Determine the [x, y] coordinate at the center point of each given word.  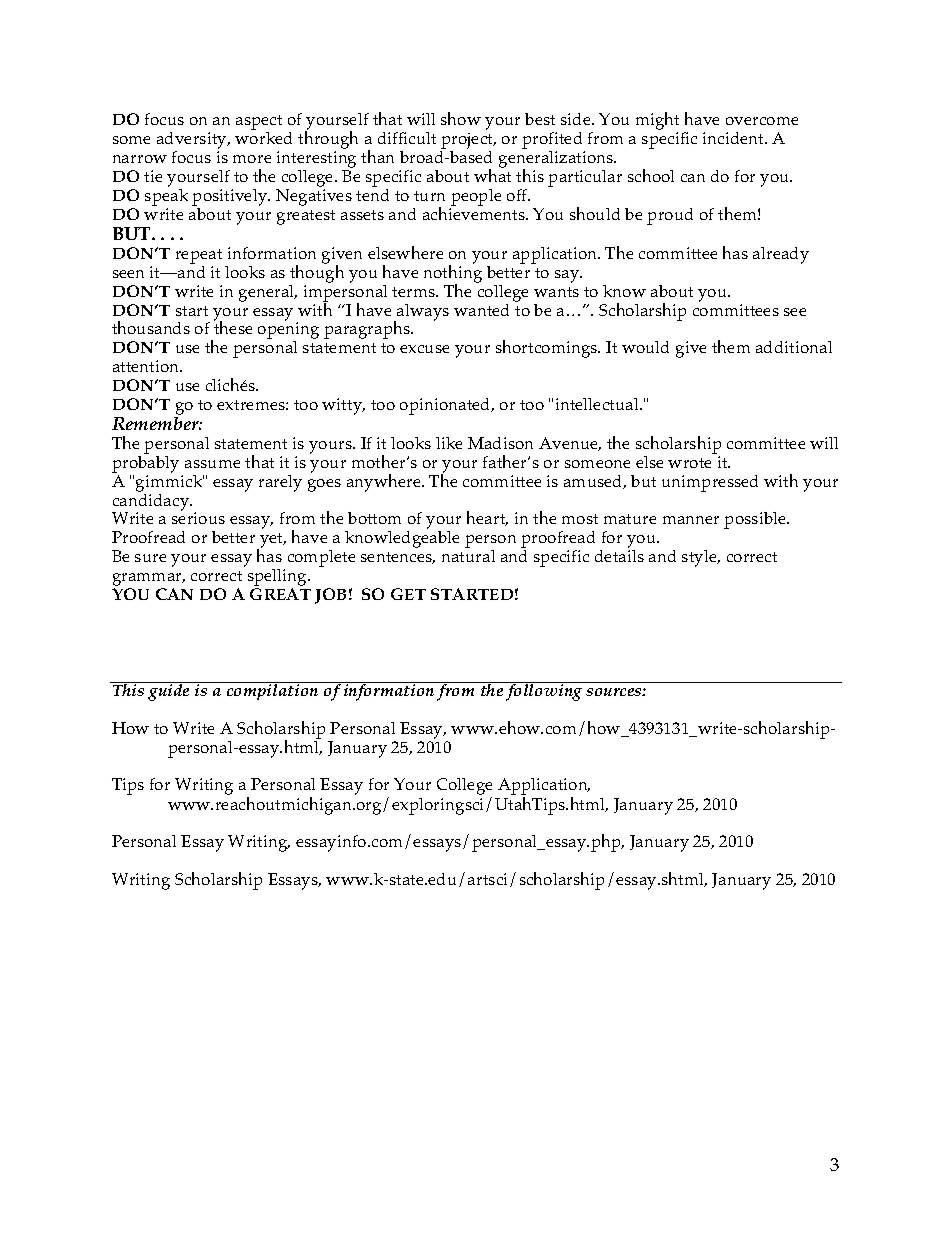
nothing [453, 274]
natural [468, 556]
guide [169, 691]
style [700, 558]
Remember [157, 422]
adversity [193, 142]
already [781, 255]
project [468, 142]
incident [735, 138]
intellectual [598, 404]
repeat [199, 258]
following [544, 691]
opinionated [446, 406]
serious [198, 518]
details [619, 556]
